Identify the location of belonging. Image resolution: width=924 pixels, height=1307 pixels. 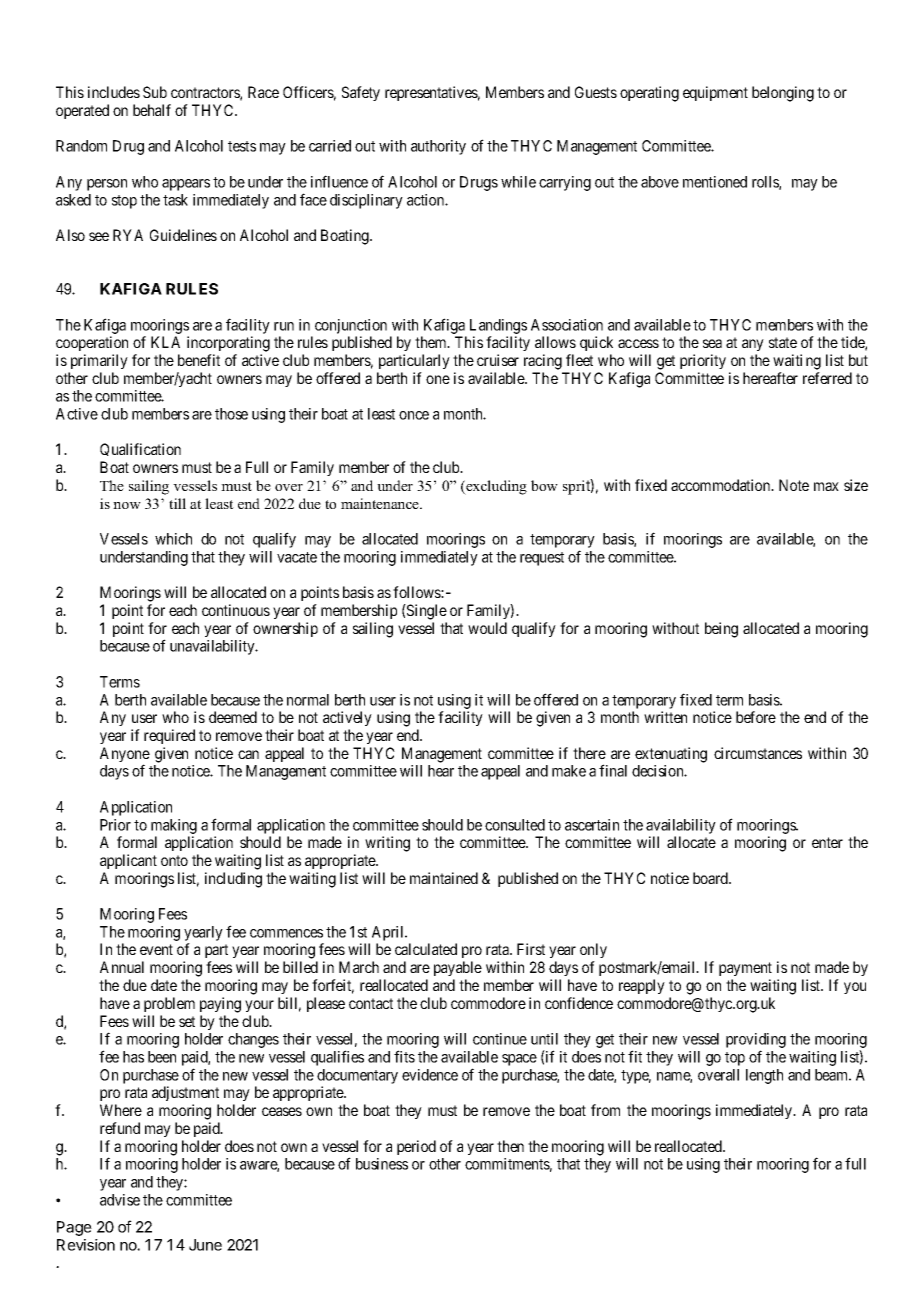
(783, 94).
